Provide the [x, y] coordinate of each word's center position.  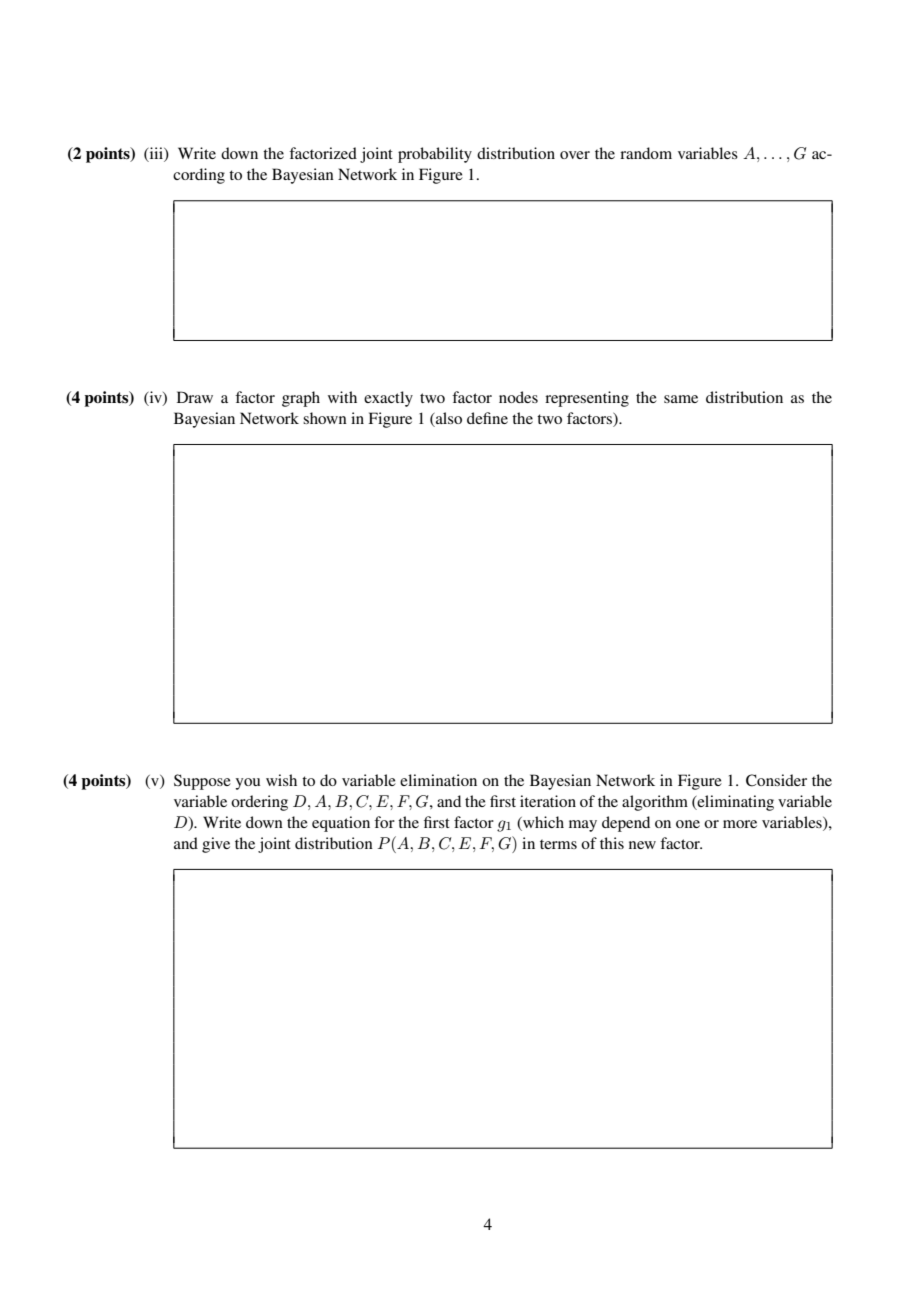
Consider [776, 780]
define [487, 418]
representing [587, 399]
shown [325, 418]
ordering [259, 803]
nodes [518, 397]
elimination [438, 780]
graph [301, 399]
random [646, 153]
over [575, 155]
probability [435, 155]
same [681, 399]
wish [281, 780]
